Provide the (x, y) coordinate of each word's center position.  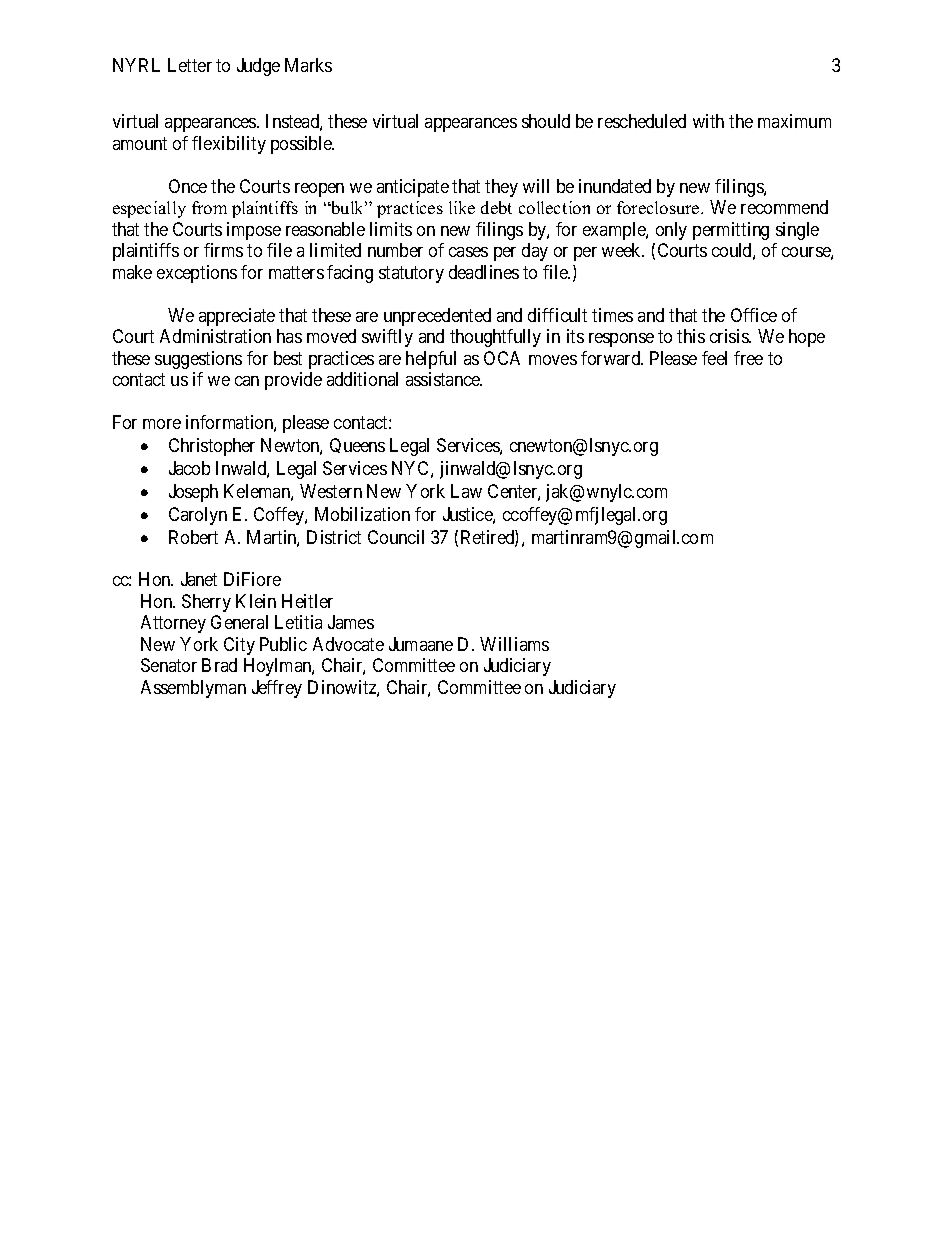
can (247, 381)
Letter (190, 65)
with (708, 121)
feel (714, 358)
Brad (219, 665)
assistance (444, 379)
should (546, 121)
